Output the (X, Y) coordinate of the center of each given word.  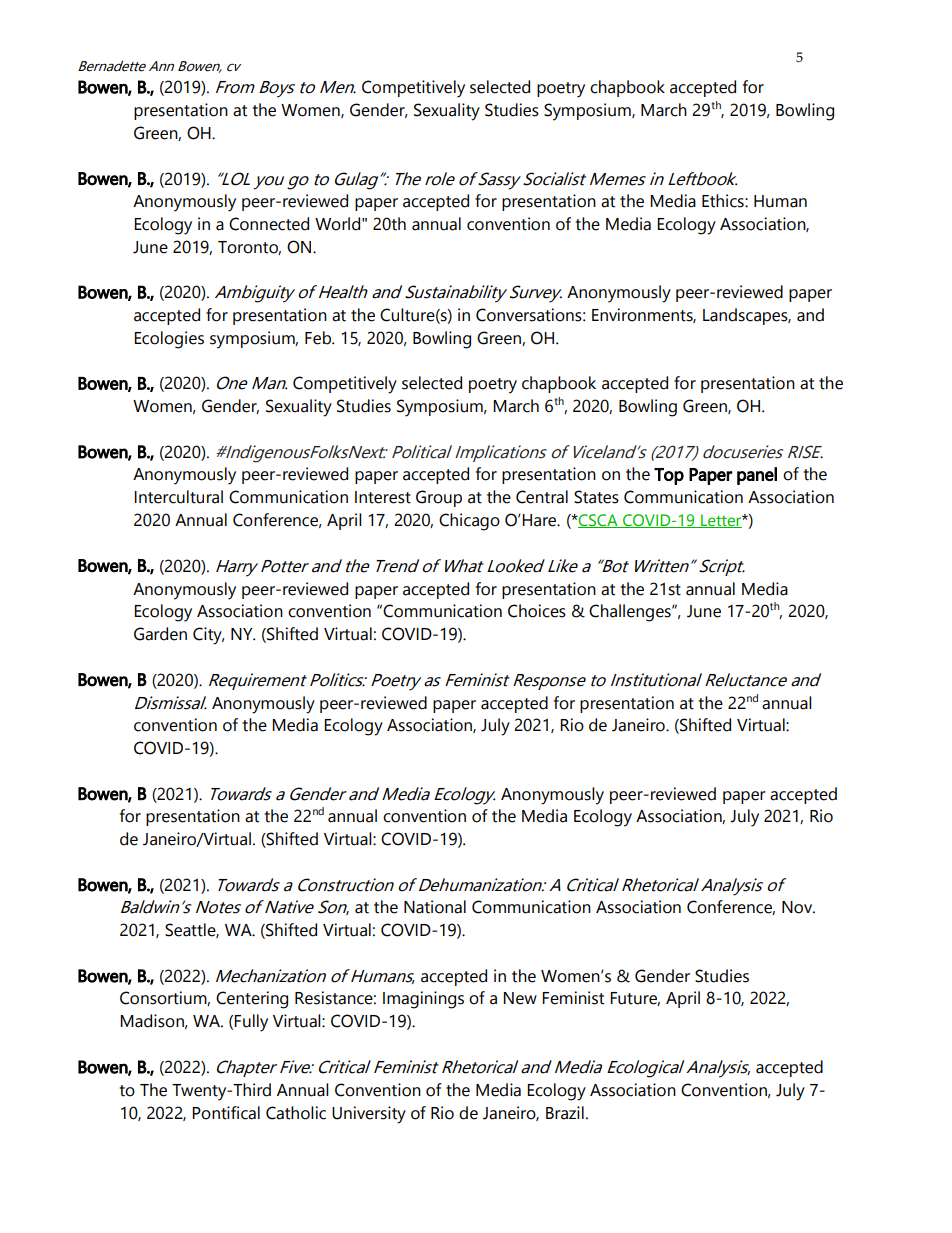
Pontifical (226, 1113)
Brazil (565, 1113)
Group (439, 498)
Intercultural (178, 497)
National (435, 907)
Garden (160, 634)
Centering (252, 1000)
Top (669, 476)
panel (757, 476)
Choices (537, 611)
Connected (269, 224)
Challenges (631, 613)
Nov (798, 907)
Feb (319, 338)
